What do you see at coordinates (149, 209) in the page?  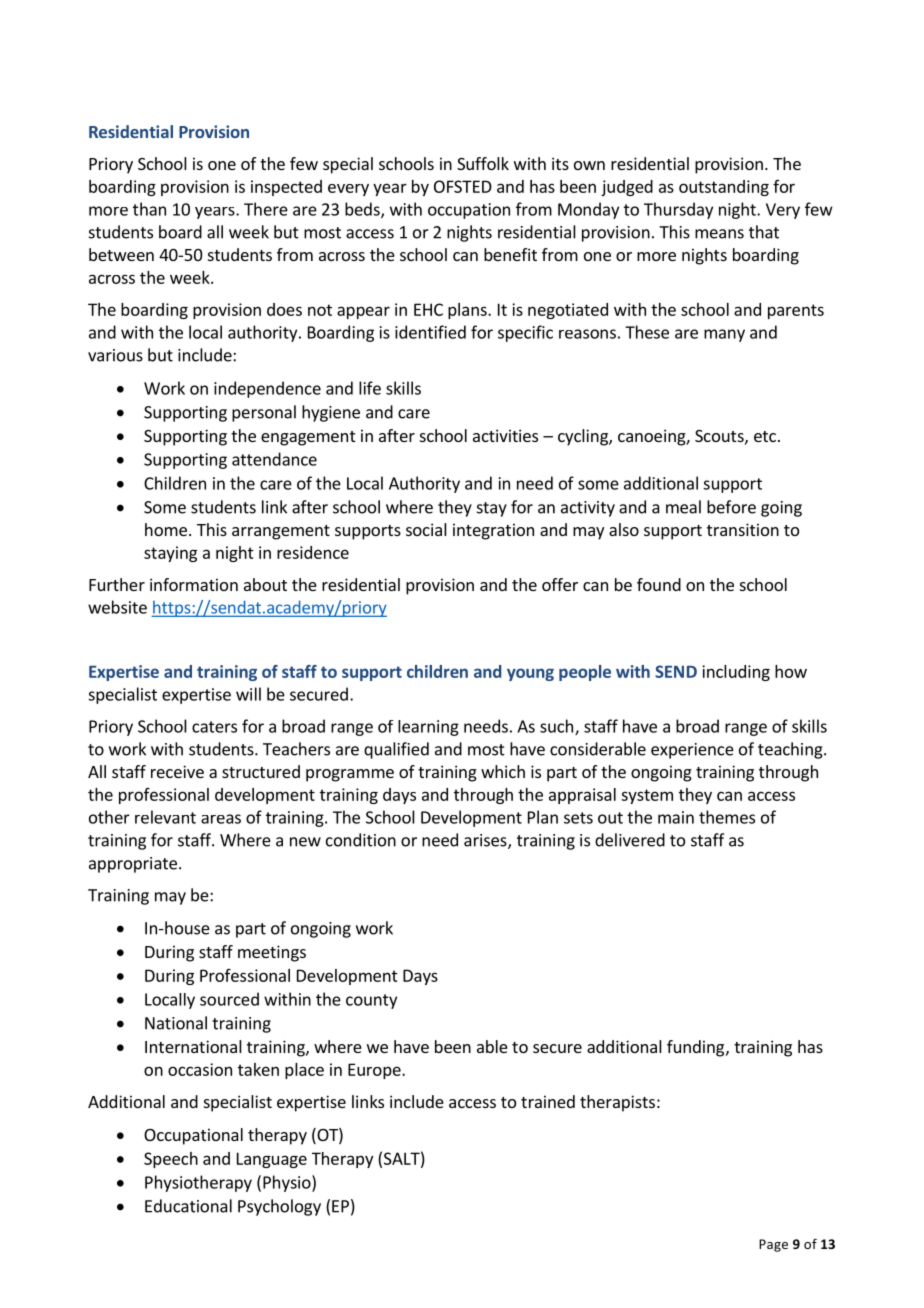 I see `than` at bounding box center [149, 209].
